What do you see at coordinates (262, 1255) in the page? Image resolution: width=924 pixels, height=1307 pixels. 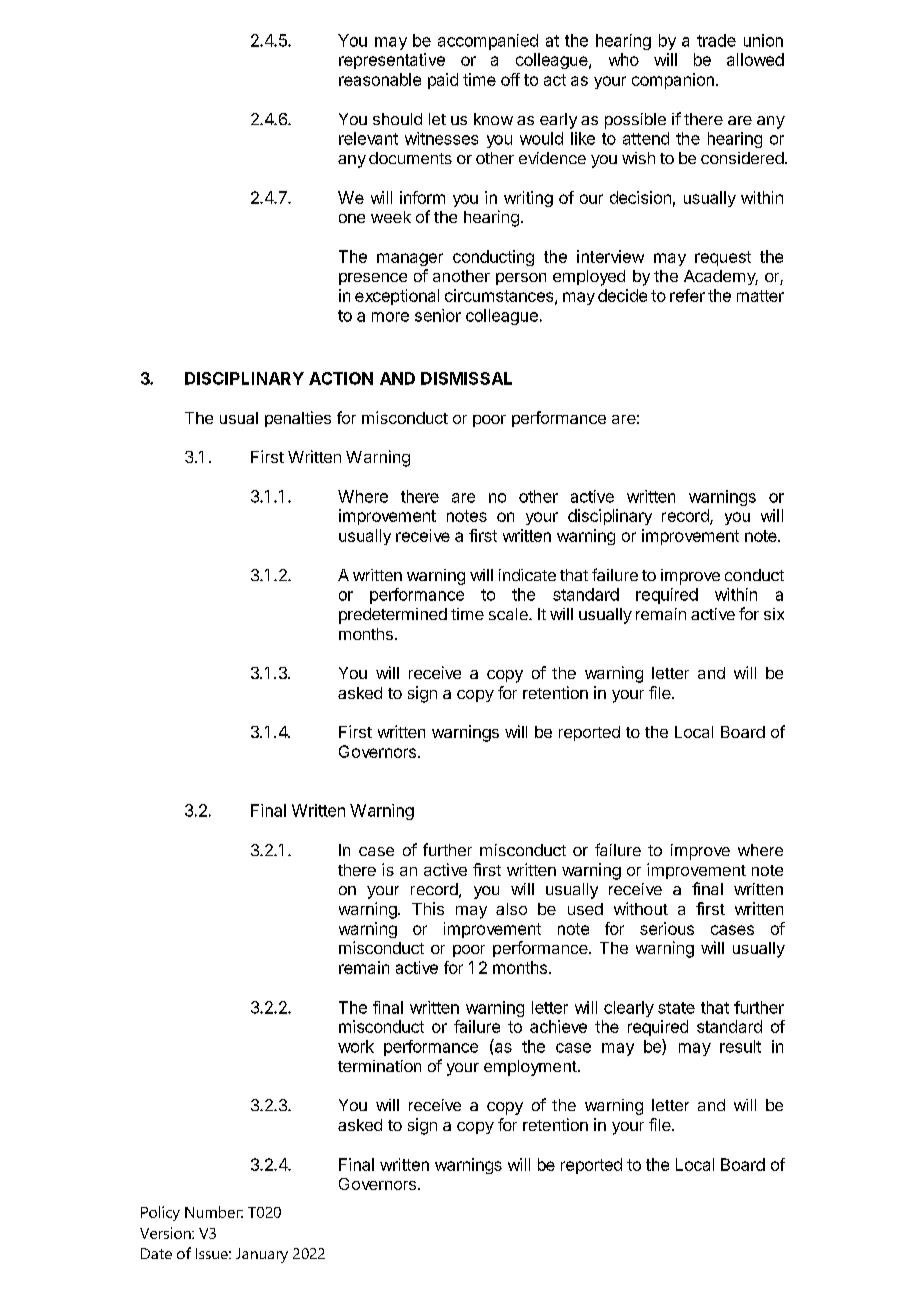 I see `January` at bounding box center [262, 1255].
